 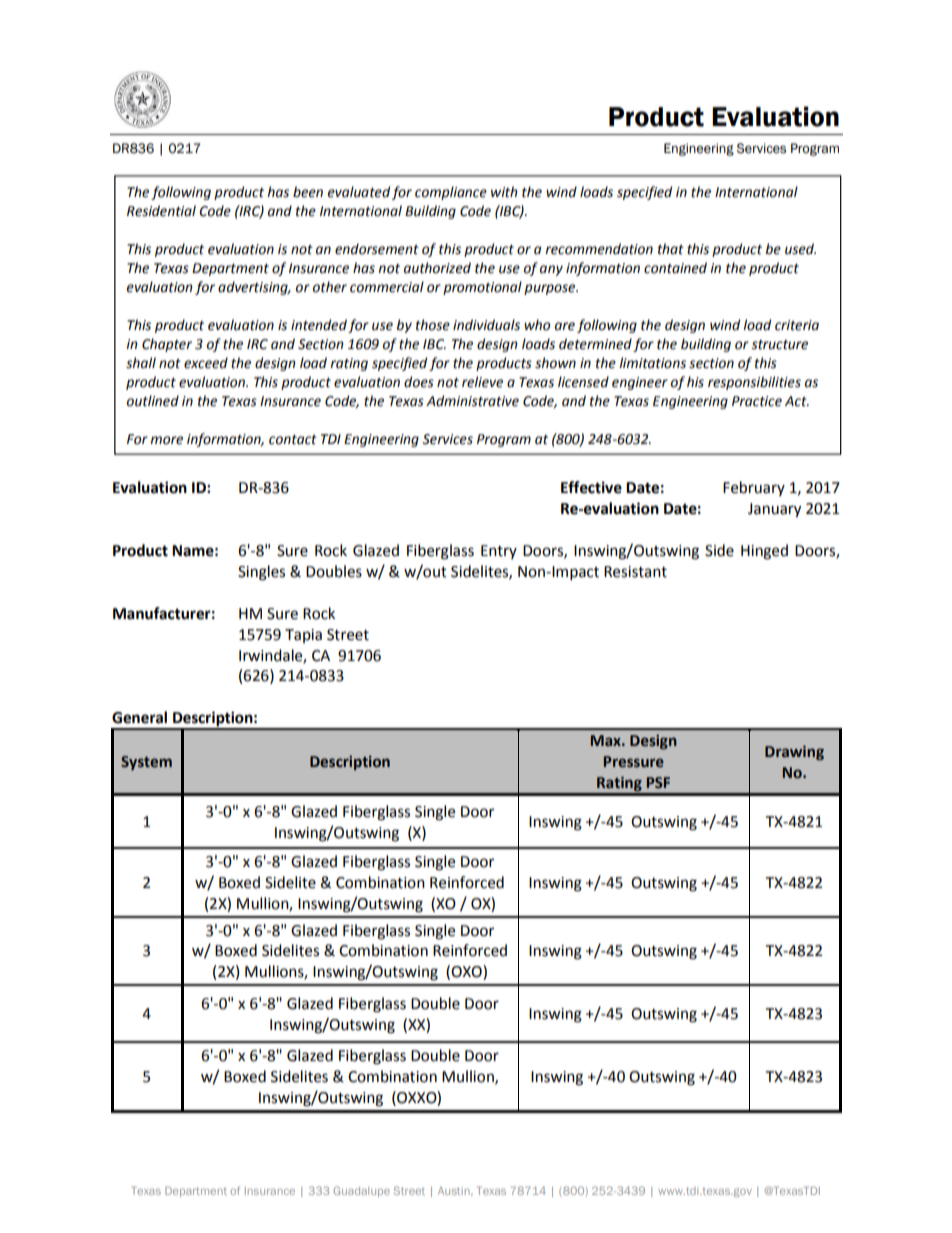 I want to click on Guadalupe, so click(x=361, y=1191).
